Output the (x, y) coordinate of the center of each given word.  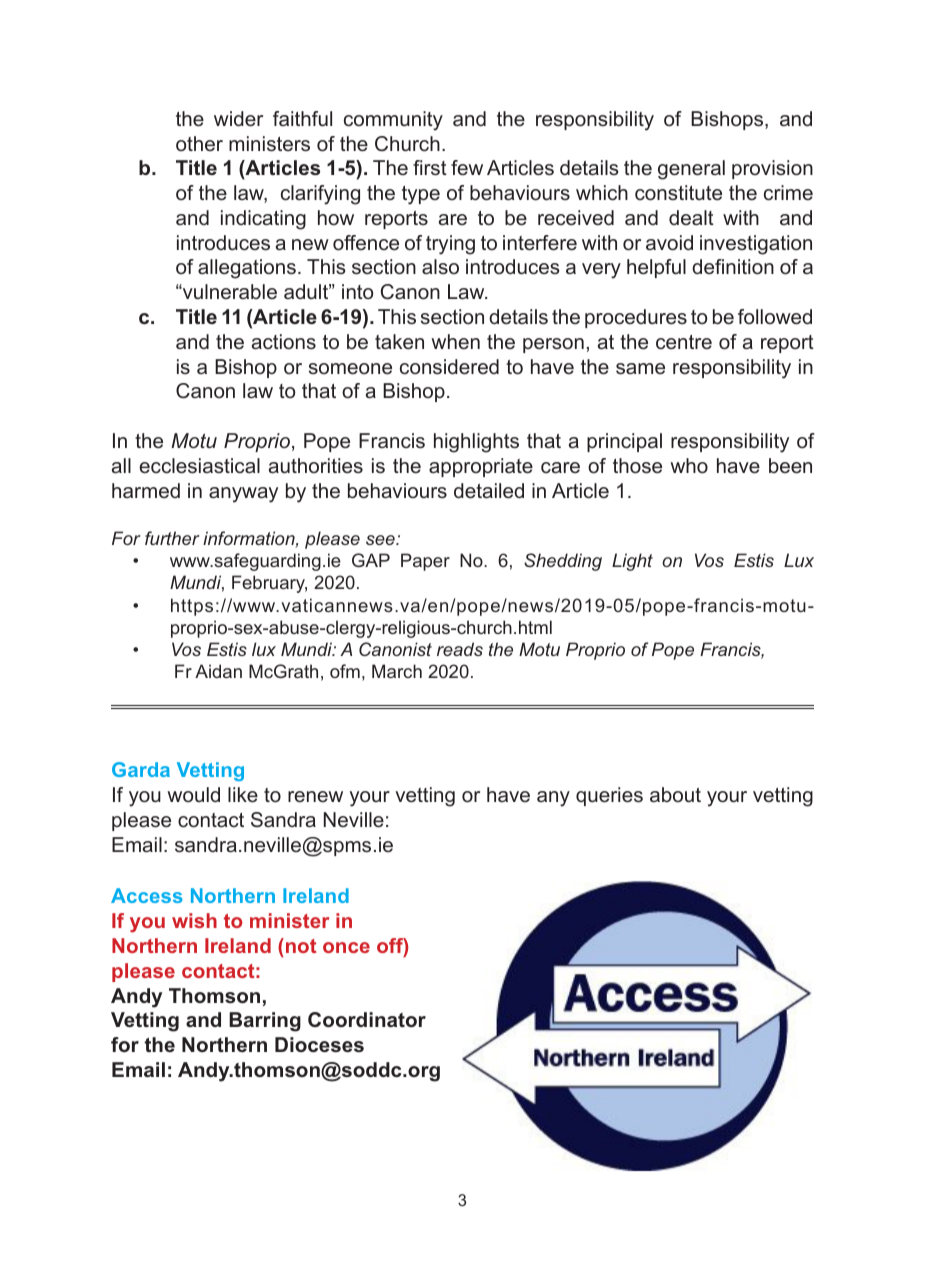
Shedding (563, 562)
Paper (425, 562)
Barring (265, 1022)
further (172, 538)
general (691, 170)
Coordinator (367, 1019)
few (467, 168)
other (199, 143)
